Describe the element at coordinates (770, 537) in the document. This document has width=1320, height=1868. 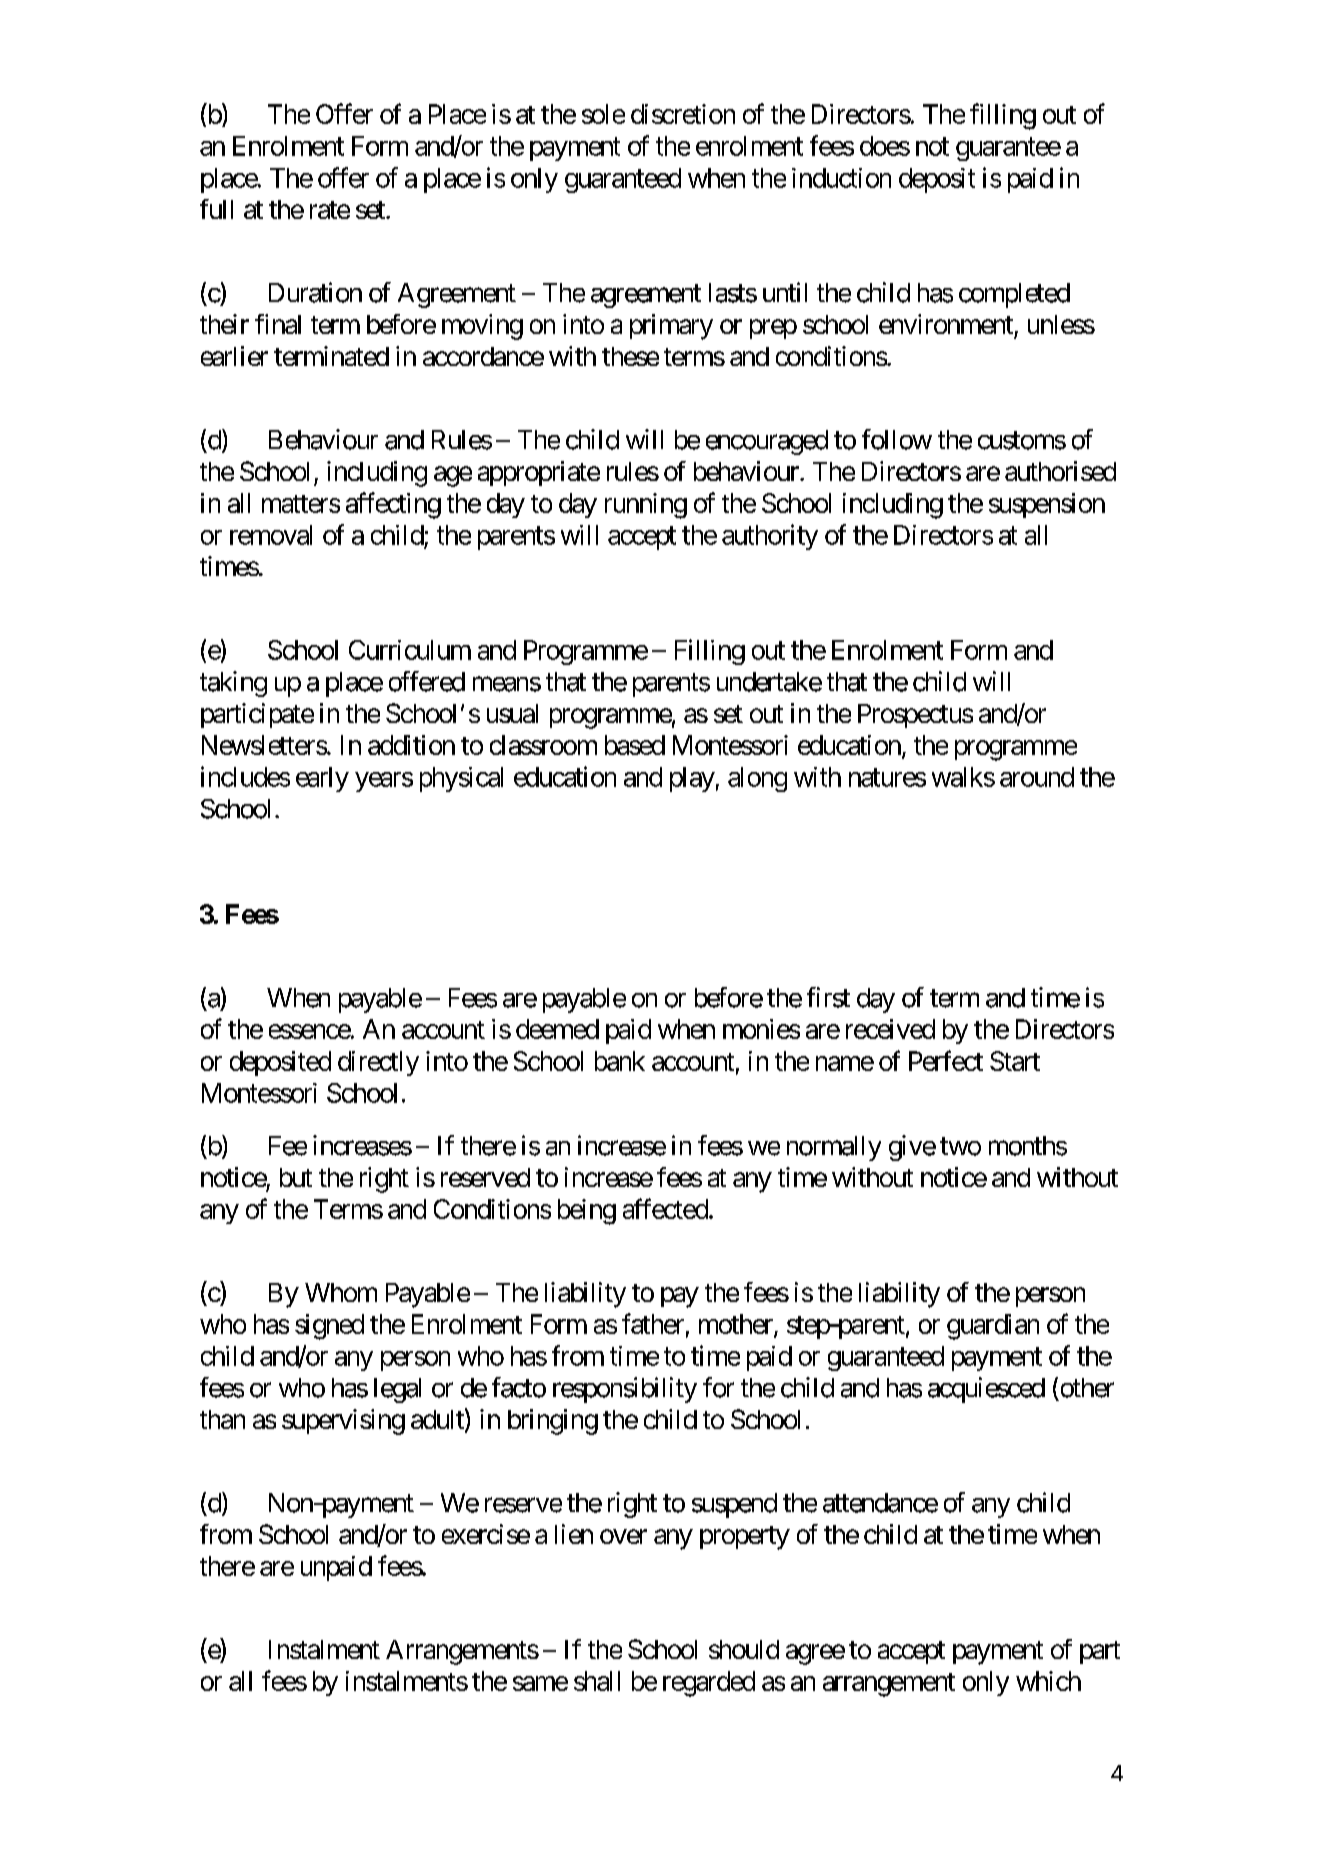
I see `authority` at that location.
